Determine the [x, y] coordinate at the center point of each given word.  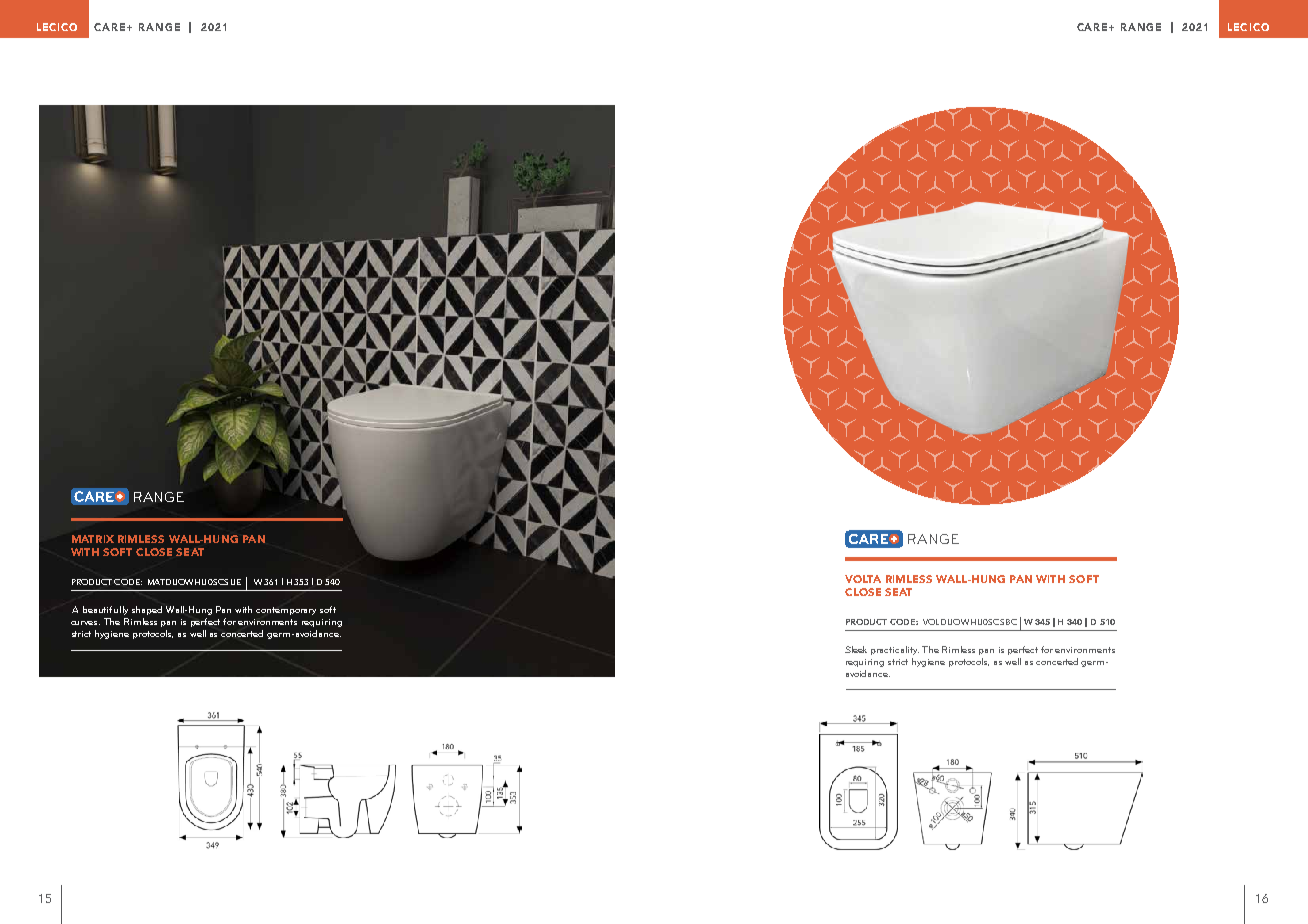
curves [85, 623]
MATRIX [93, 539]
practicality [895, 650]
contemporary [286, 611]
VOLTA [863, 579]
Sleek [856, 649]
